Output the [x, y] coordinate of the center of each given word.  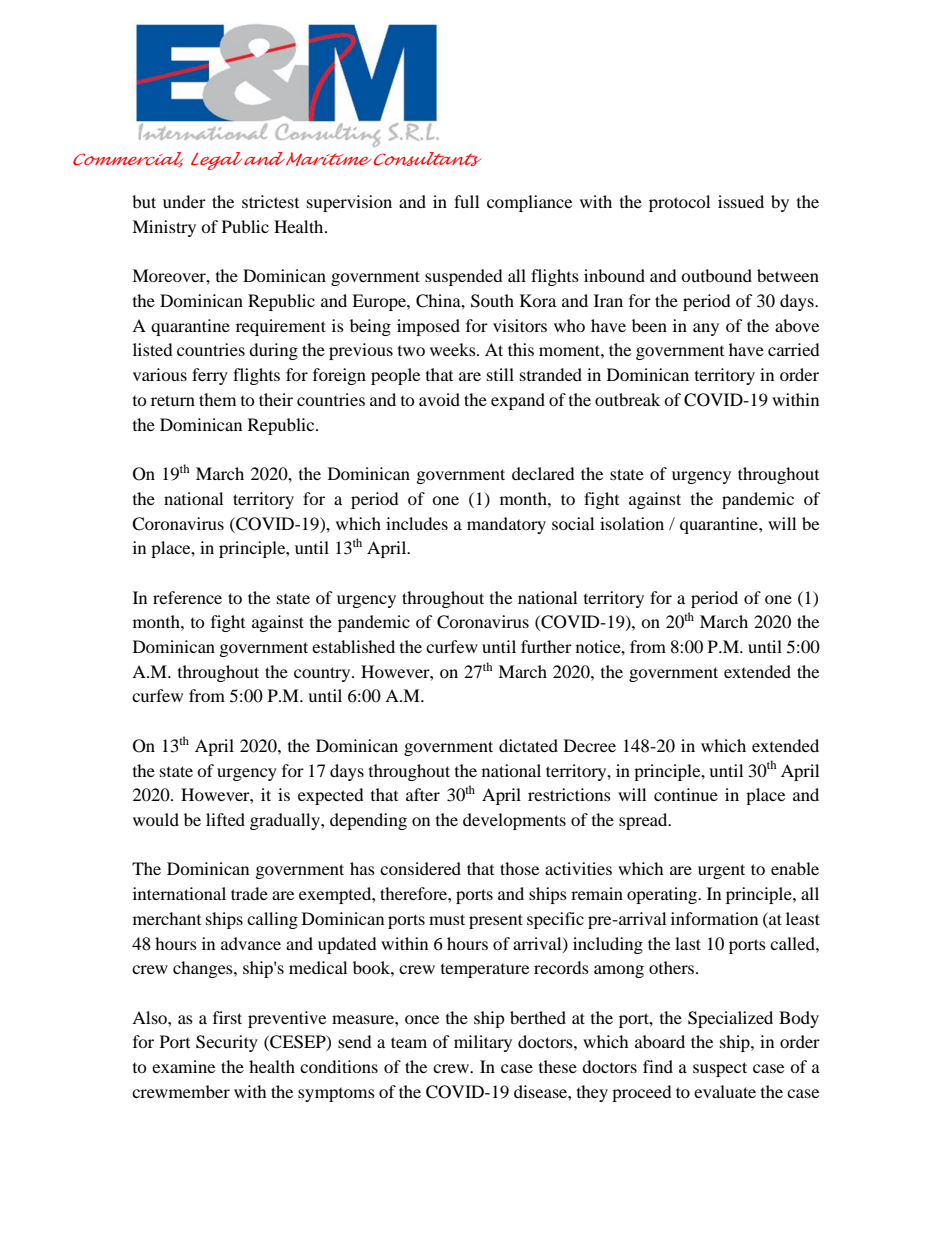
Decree [590, 745]
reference [187, 597]
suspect [720, 1069]
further [546, 646]
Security [227, 1043]
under [184, 201]
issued [741, 201]
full [466, 201]
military [483, 1043]
